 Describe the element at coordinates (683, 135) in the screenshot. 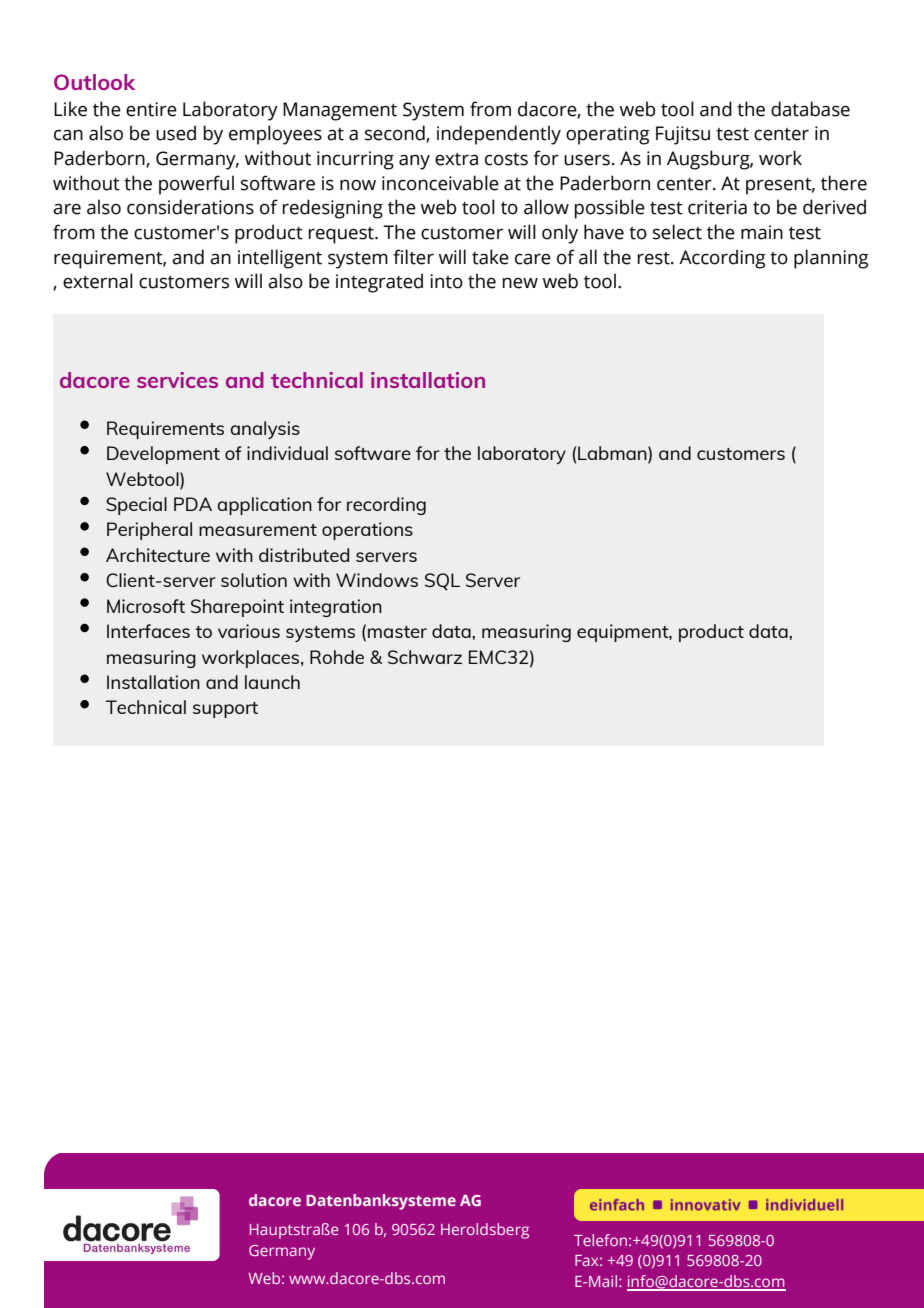

I see `Fujitsu` at that location.
